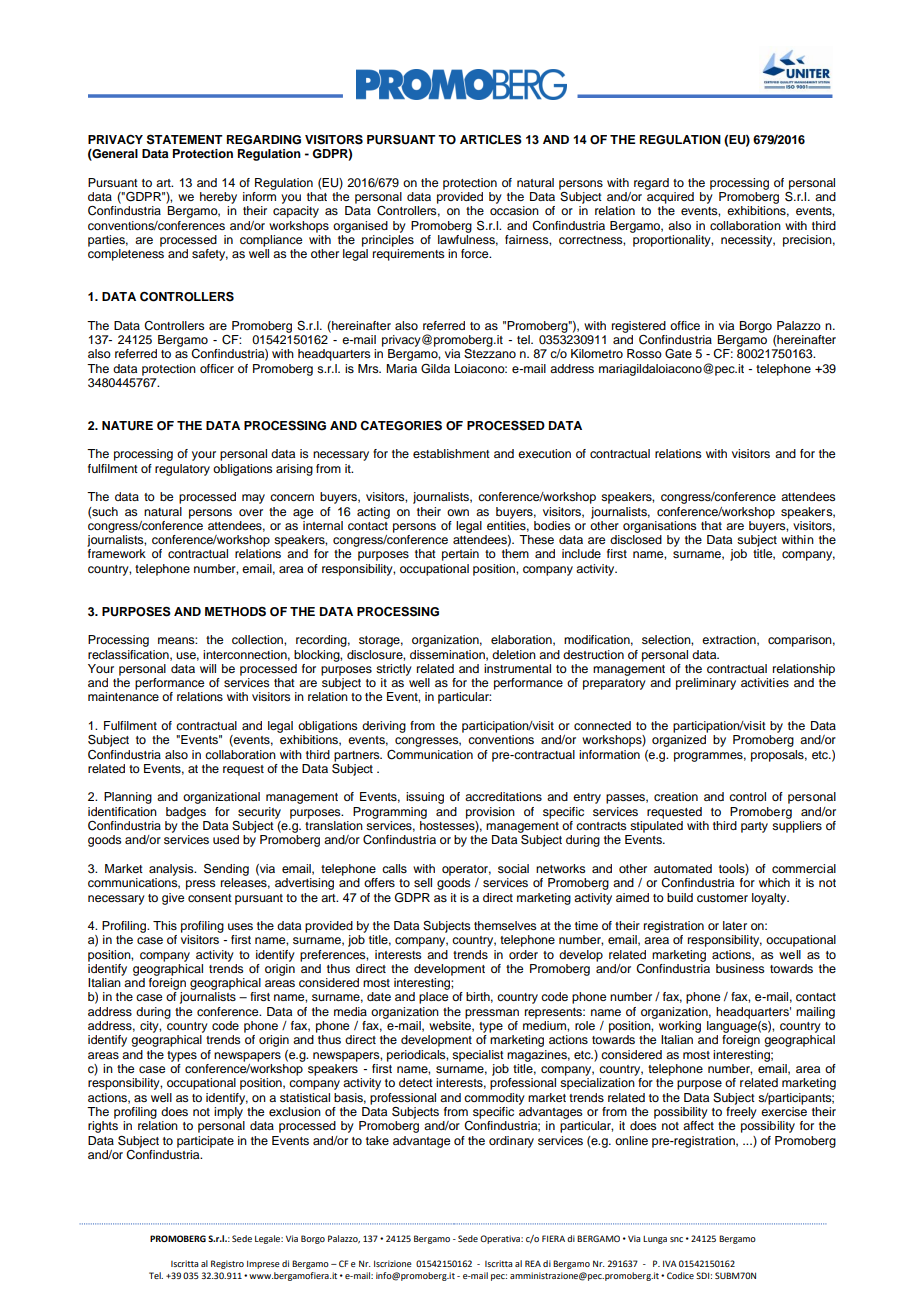 This screenshot has height=1308, width=924. I want to click on customer, so click(722, 898).
